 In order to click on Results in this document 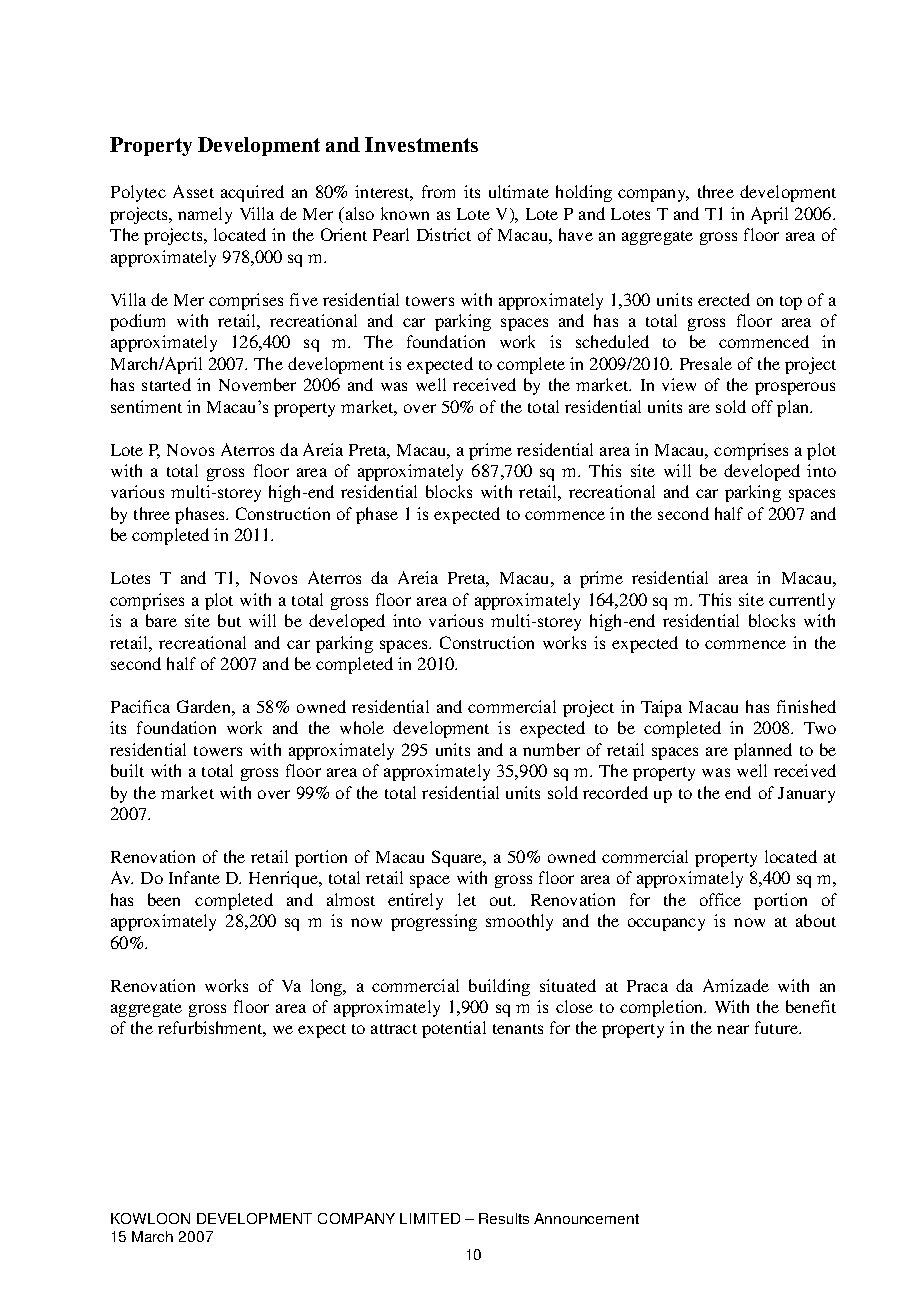, I will do `click(504, 1218)`.
